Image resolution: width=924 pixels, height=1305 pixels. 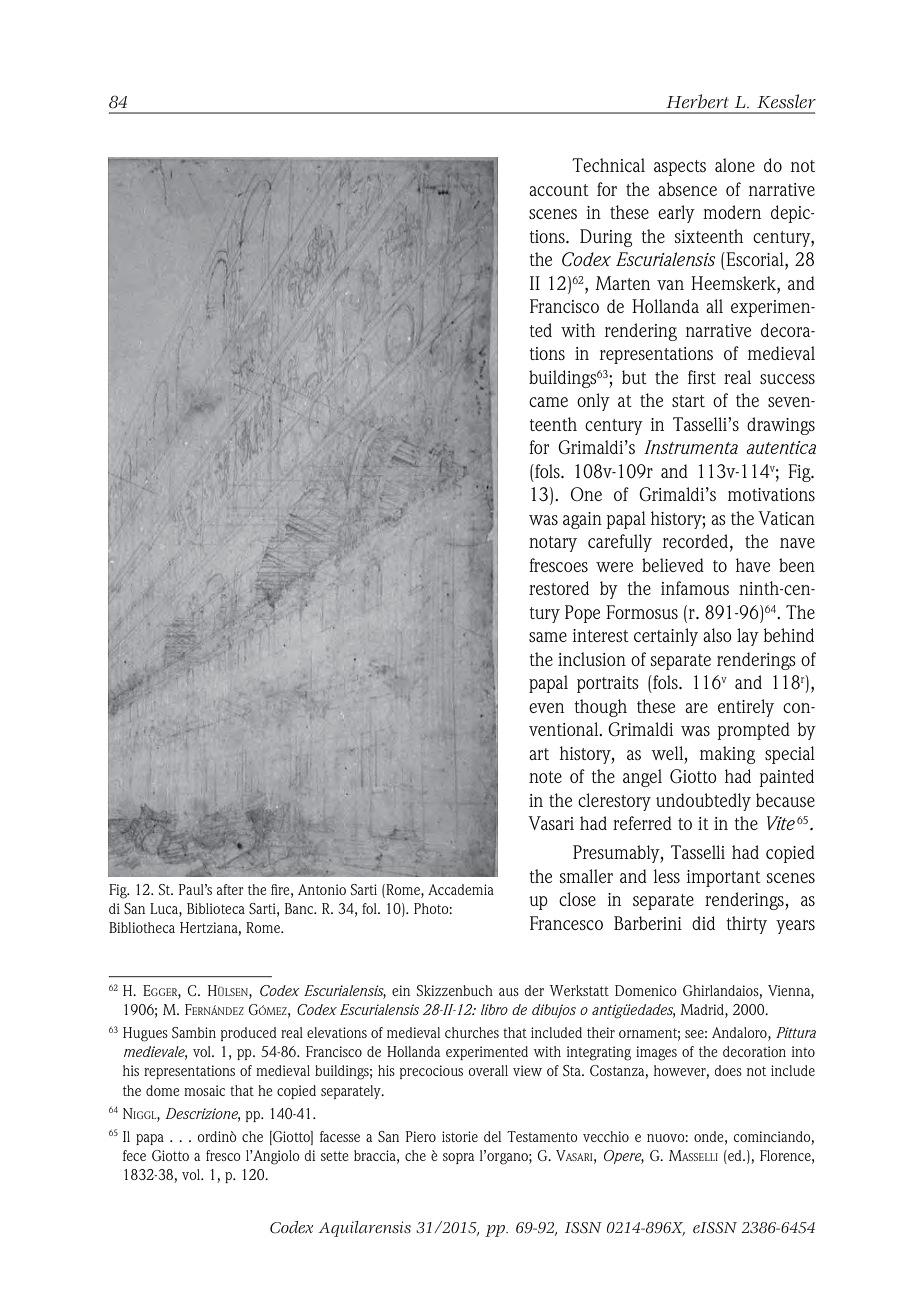 What do you see at coordinates (548, 637) in the screenshot?
I see `same` at bounding box center [548, 637].
